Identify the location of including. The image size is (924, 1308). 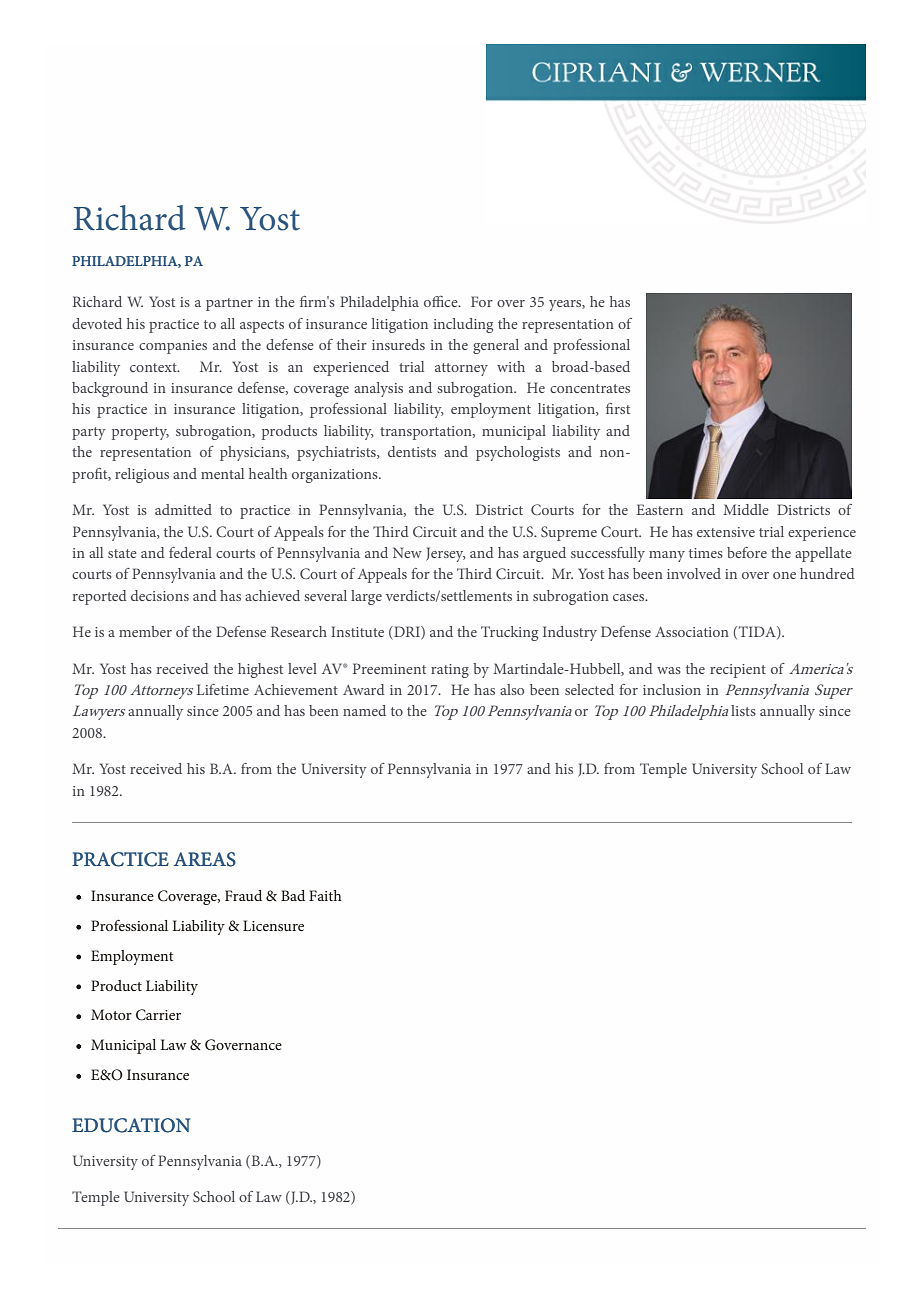
(463, 325).
